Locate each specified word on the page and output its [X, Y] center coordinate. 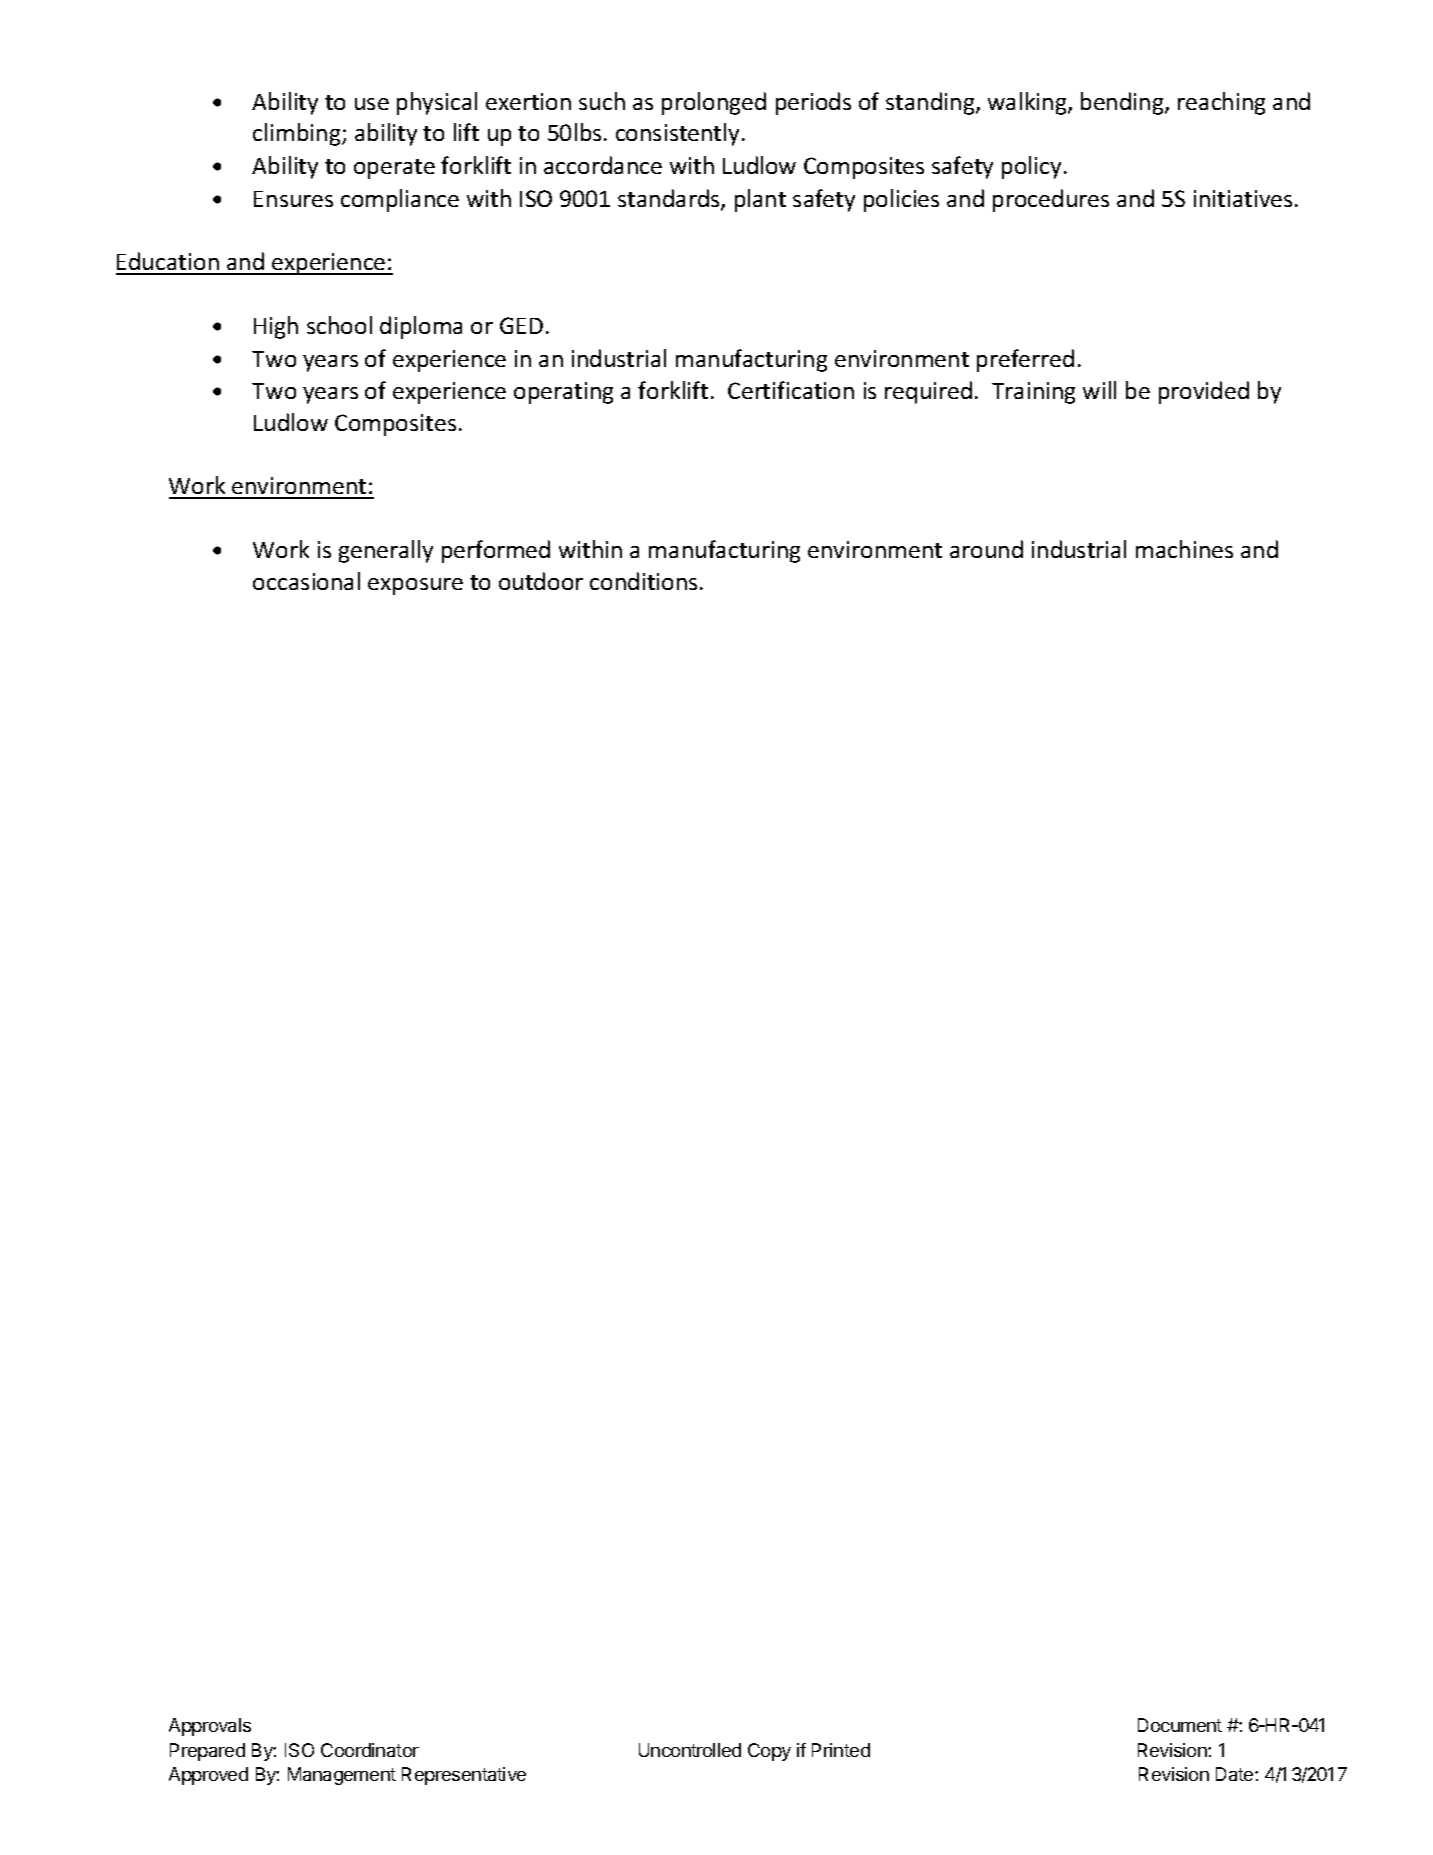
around [986, 549]
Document [1180, 1725]
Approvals [210, 1727]
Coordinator [370, 1750]
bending [1123, 103]
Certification [791, 390]
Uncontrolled [690, 1750]
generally [386, 551]
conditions [643, 581]
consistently [677, 134]
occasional [306, 581]
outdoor [541, 581]
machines [1184, 549]
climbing [298, 134]
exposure [415, 586]
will [1099, 390]
